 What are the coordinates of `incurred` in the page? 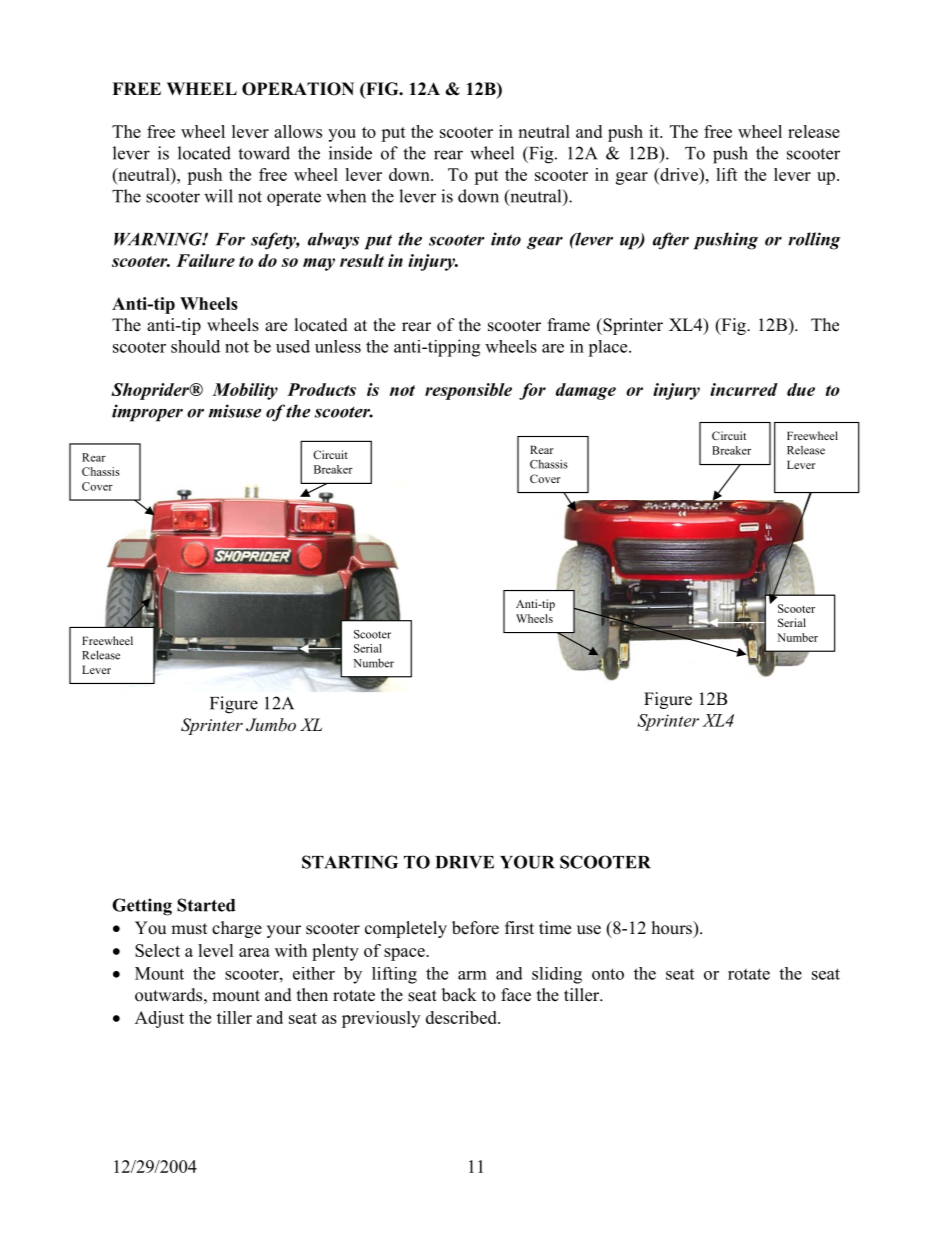 It's located at (744, 389).
